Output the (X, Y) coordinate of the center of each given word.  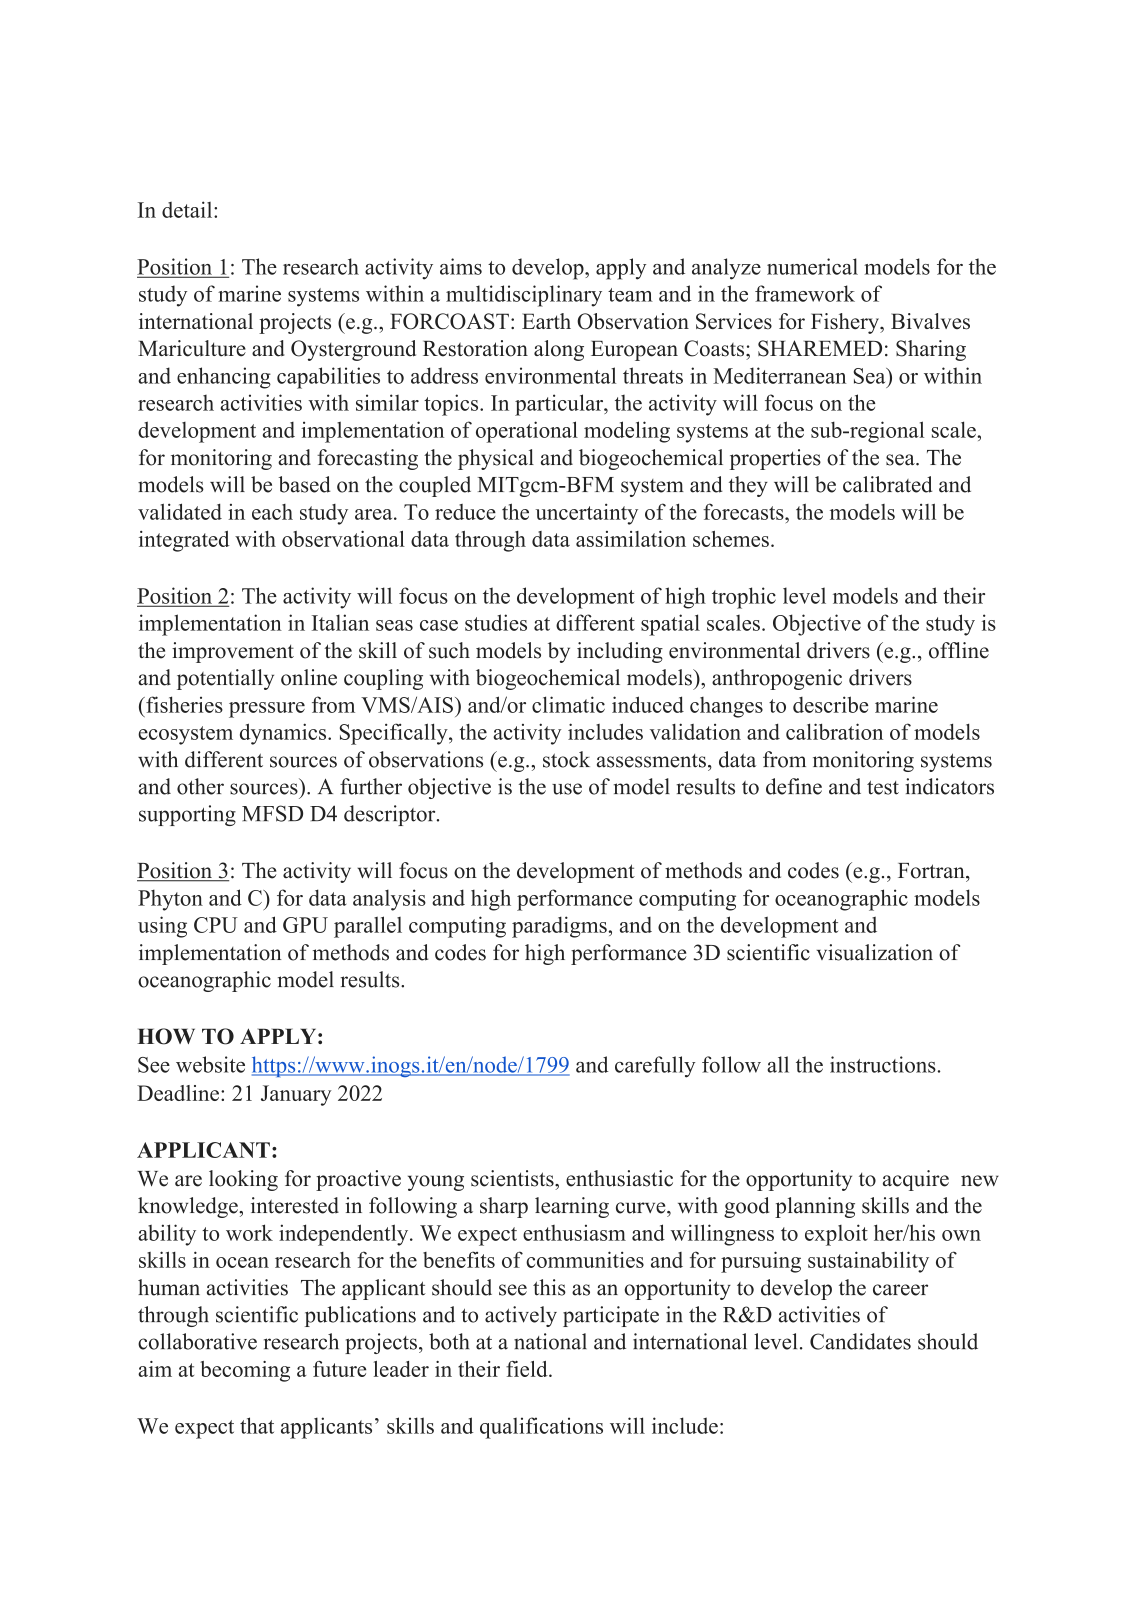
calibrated (887, 484)
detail (188, 209)
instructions (883, 1064)
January (296, 1095)
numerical (812, 266)
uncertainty (587, 514)
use (567, 789)
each (272, 512)
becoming (245, 1371)
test (883, 788)
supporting (187, 815)
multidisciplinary (524, 296)
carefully (655, 1067)
